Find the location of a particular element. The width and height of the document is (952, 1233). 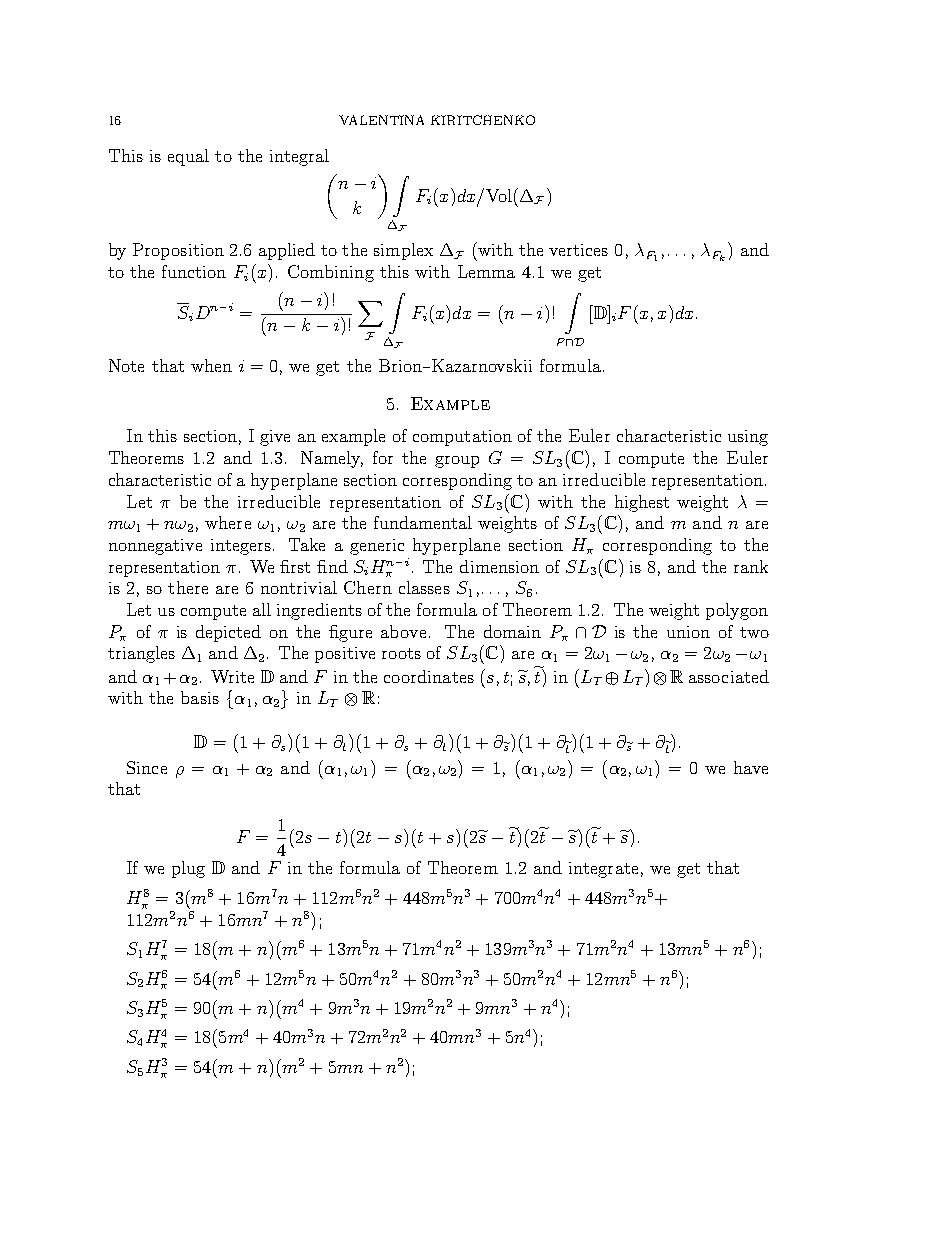

VALENTINA is located at coordinates (381, 120).
